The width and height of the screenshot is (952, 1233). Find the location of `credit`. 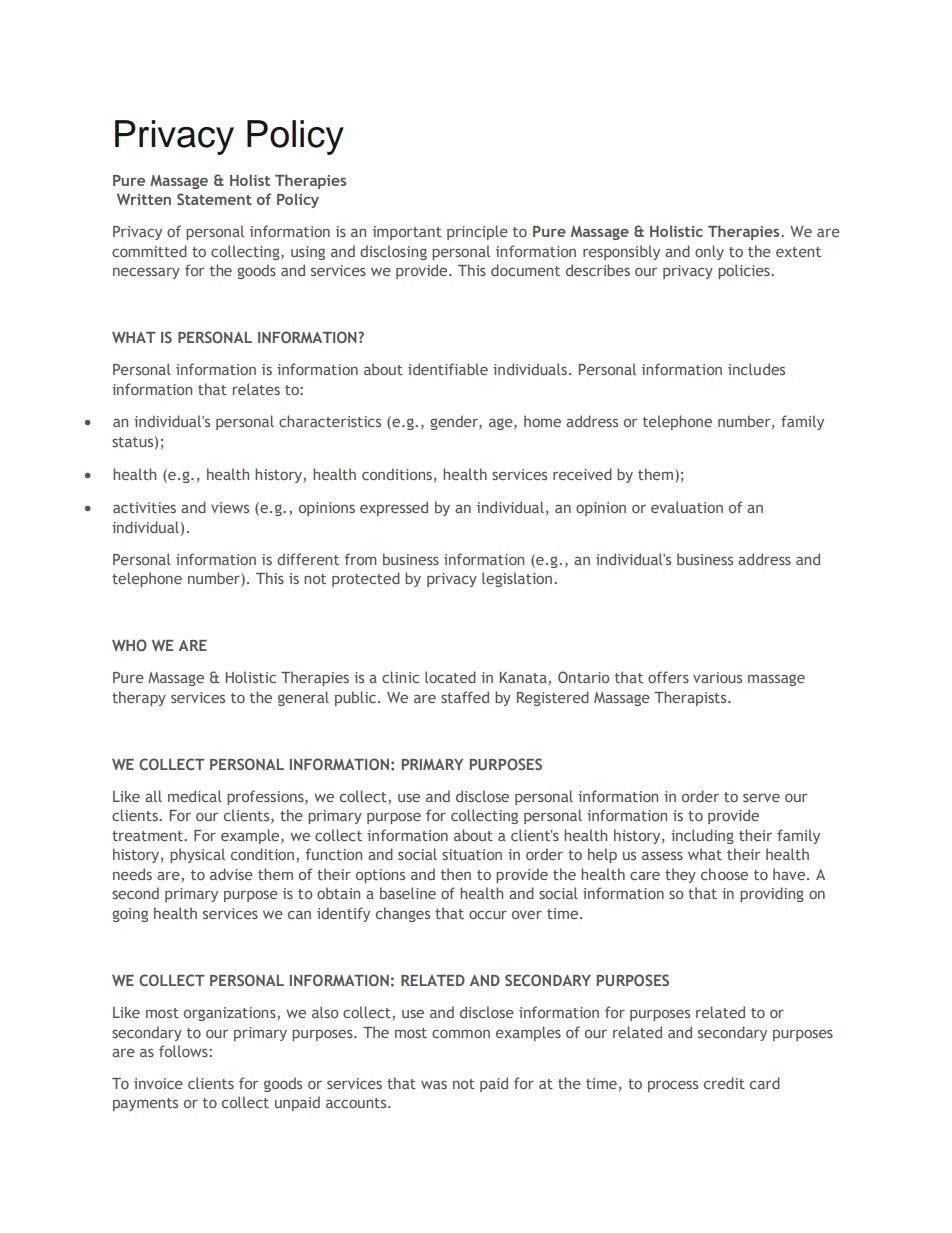

credit is located at coordinates (724, 1083).
